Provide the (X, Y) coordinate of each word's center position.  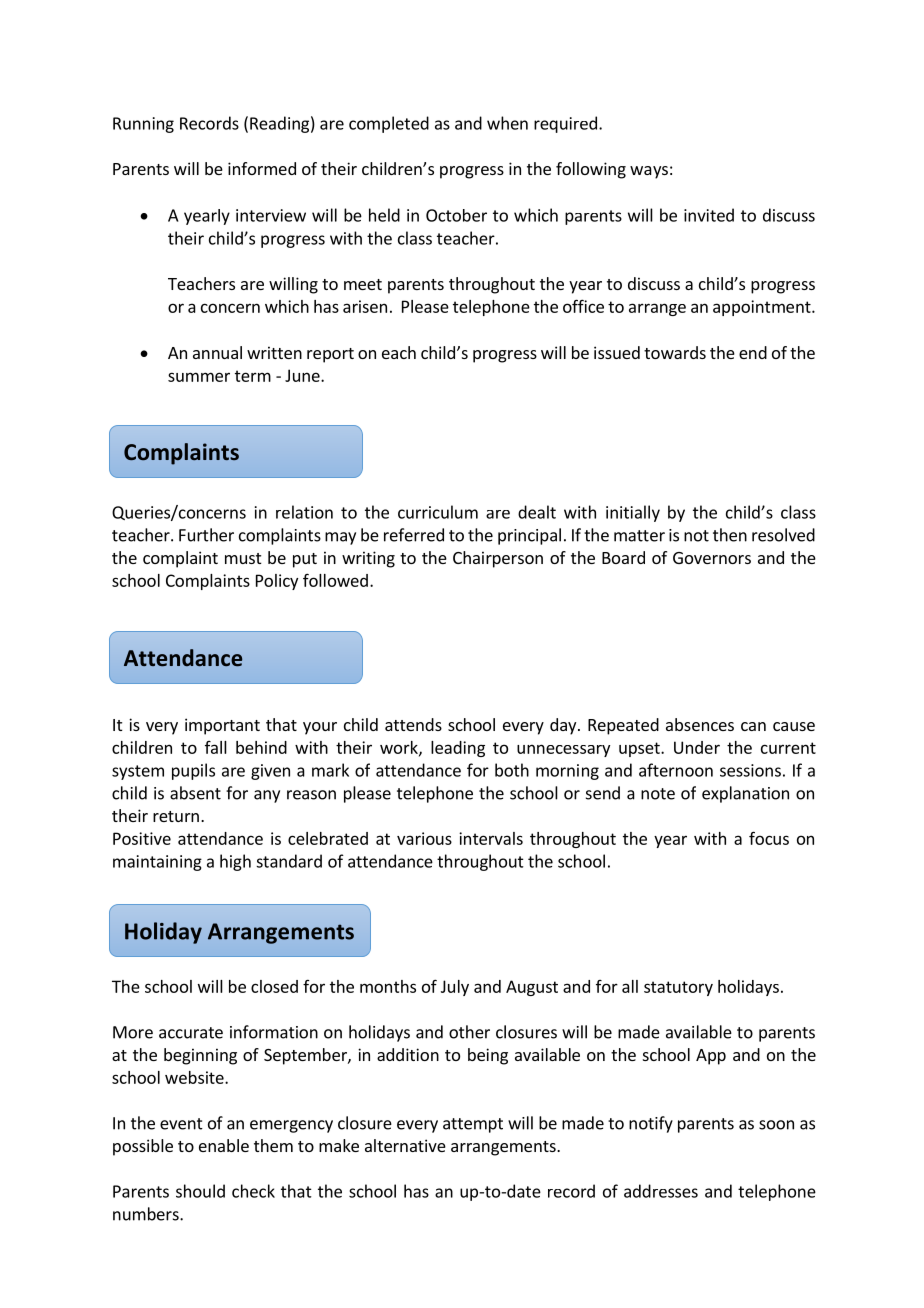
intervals (491, 838)
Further (206, 535)
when (507, 123)
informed (262, 168)
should (200, 1191)
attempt (473, 1125)
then (730, 535)
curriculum (438, 512)
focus (769, 838)
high (235, 862)
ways (649, 172)
